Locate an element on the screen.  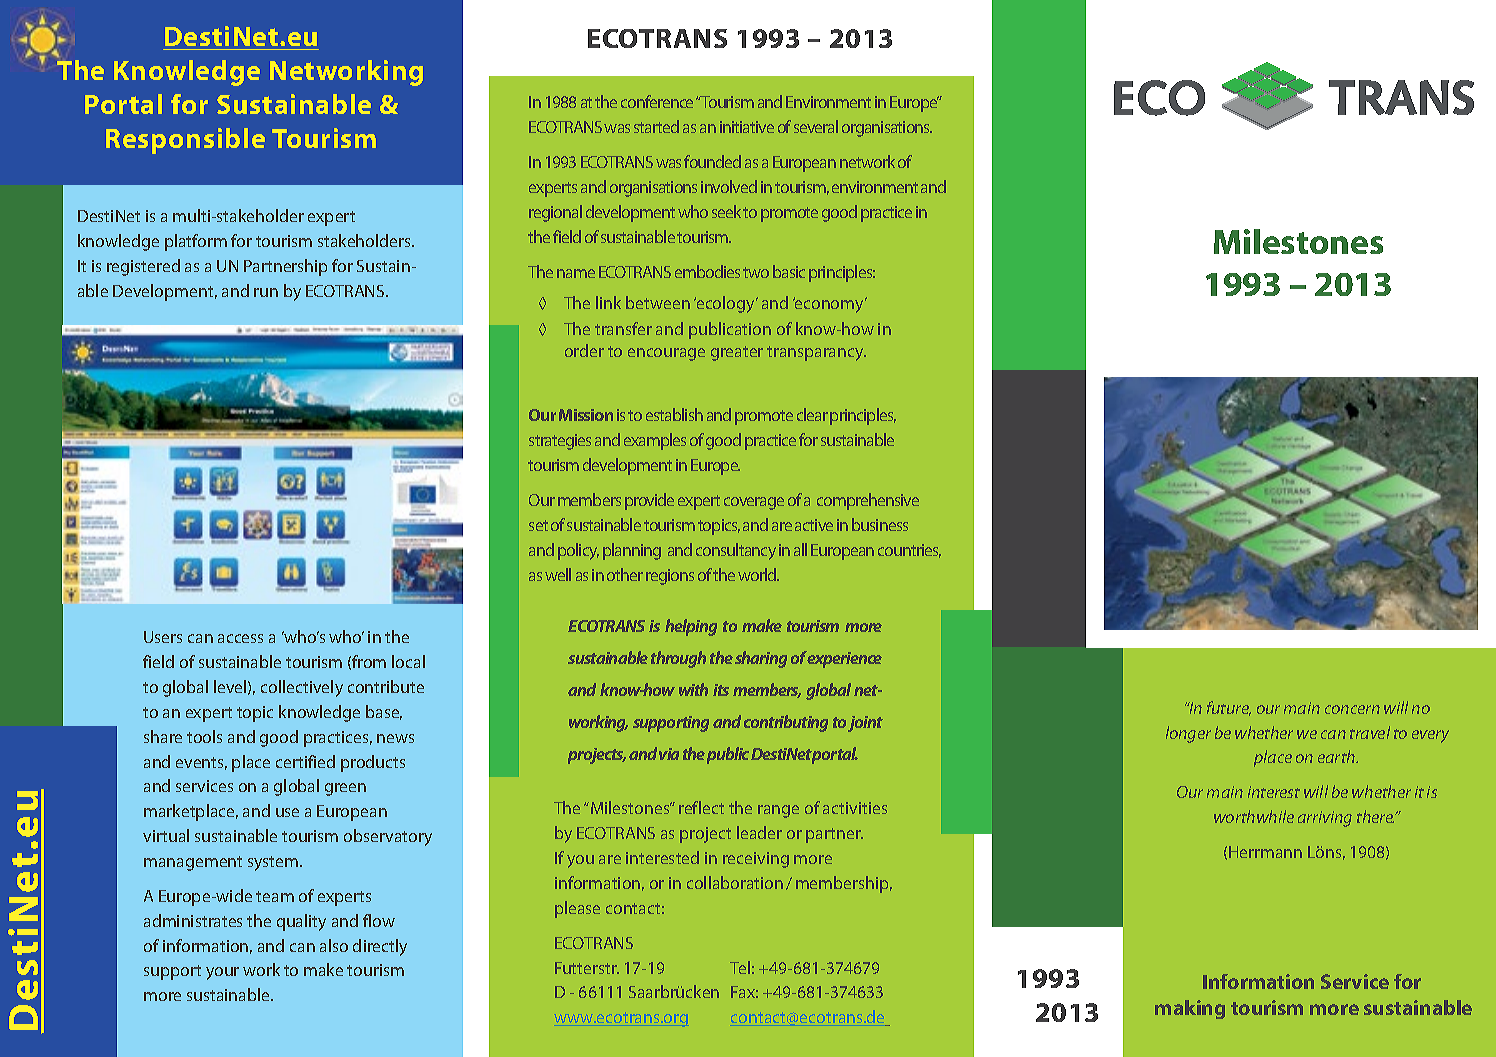
strategies is located at coordinates (560, 442).
